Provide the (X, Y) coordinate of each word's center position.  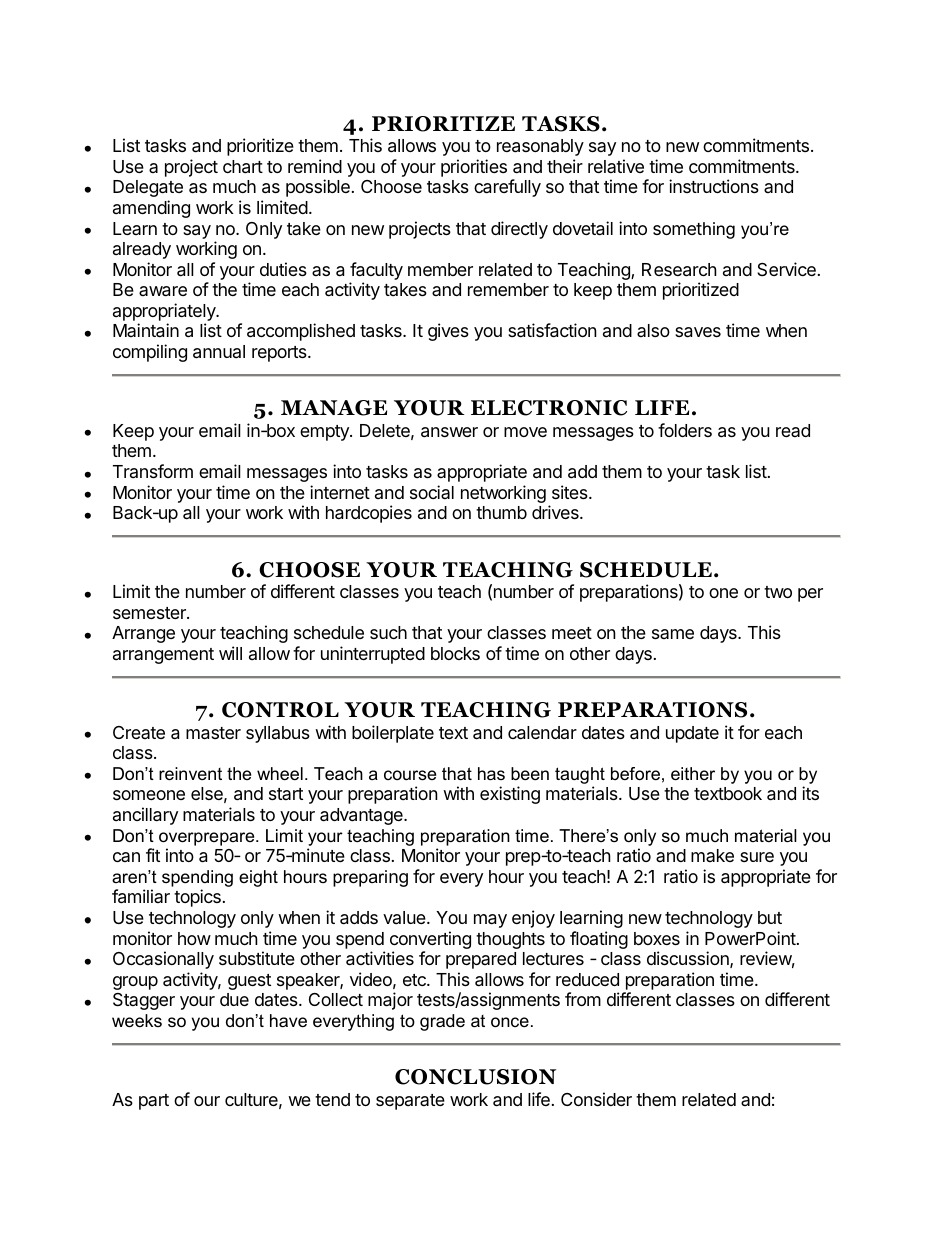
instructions (714, 186)
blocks (455, 653)
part (154, 1102)
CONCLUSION (475, 1077)
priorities (474, 168)
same (673, 634)
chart (243, 167)
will (230, 653)
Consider (596, 1099)
